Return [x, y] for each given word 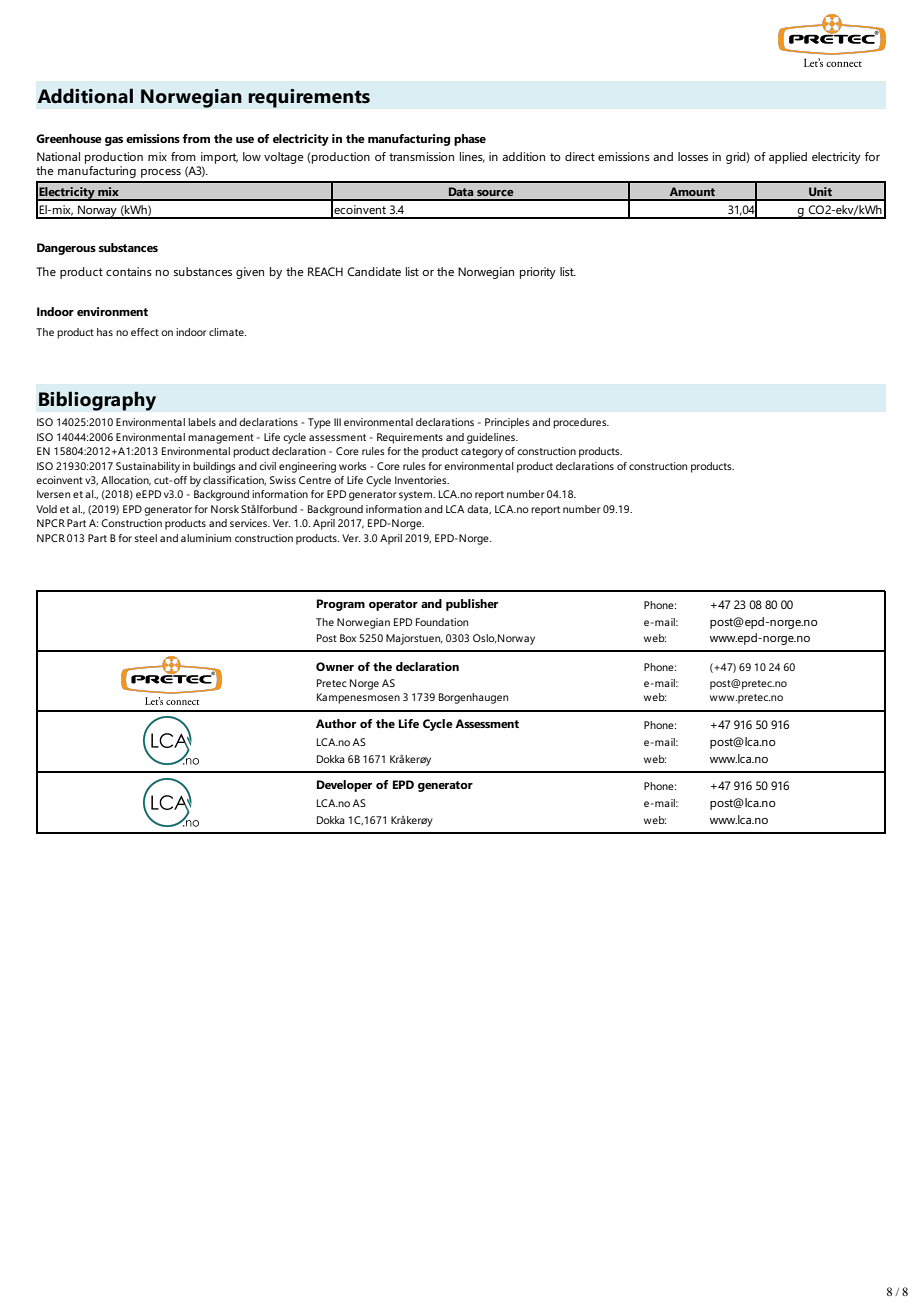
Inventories [422, 480]
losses [693, 156]
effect [145, 332]
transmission [421, 156]
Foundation [442, 622]
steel [145, 538]
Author [336, 723]
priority [538, 273]
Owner [335, 666]
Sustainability [148, 467]
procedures [581, 423]
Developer [344, 786]
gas [114, 141]
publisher [472, 605]
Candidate [374, 271]
